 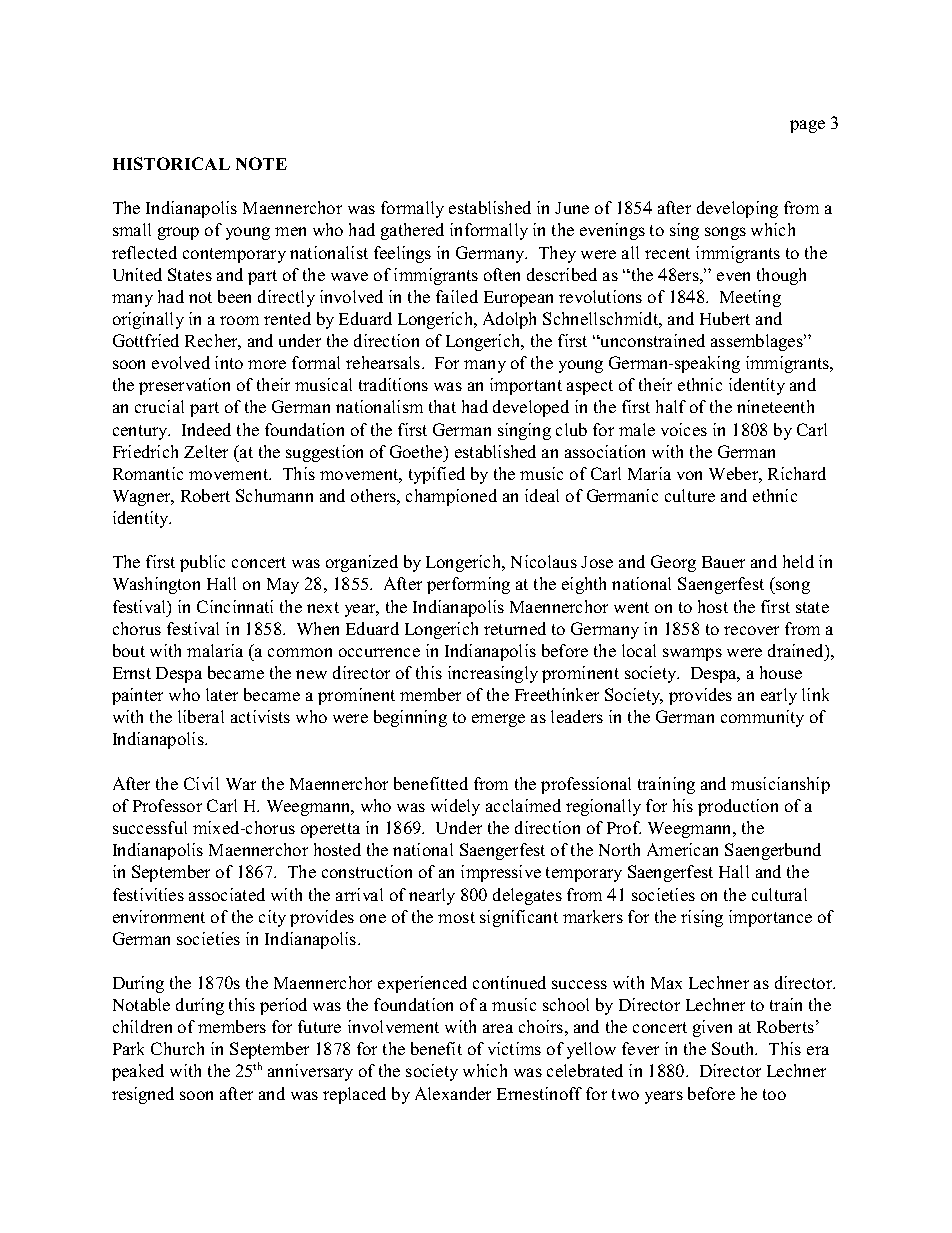 I want to click on gathered, so click(x=412, y=231).
